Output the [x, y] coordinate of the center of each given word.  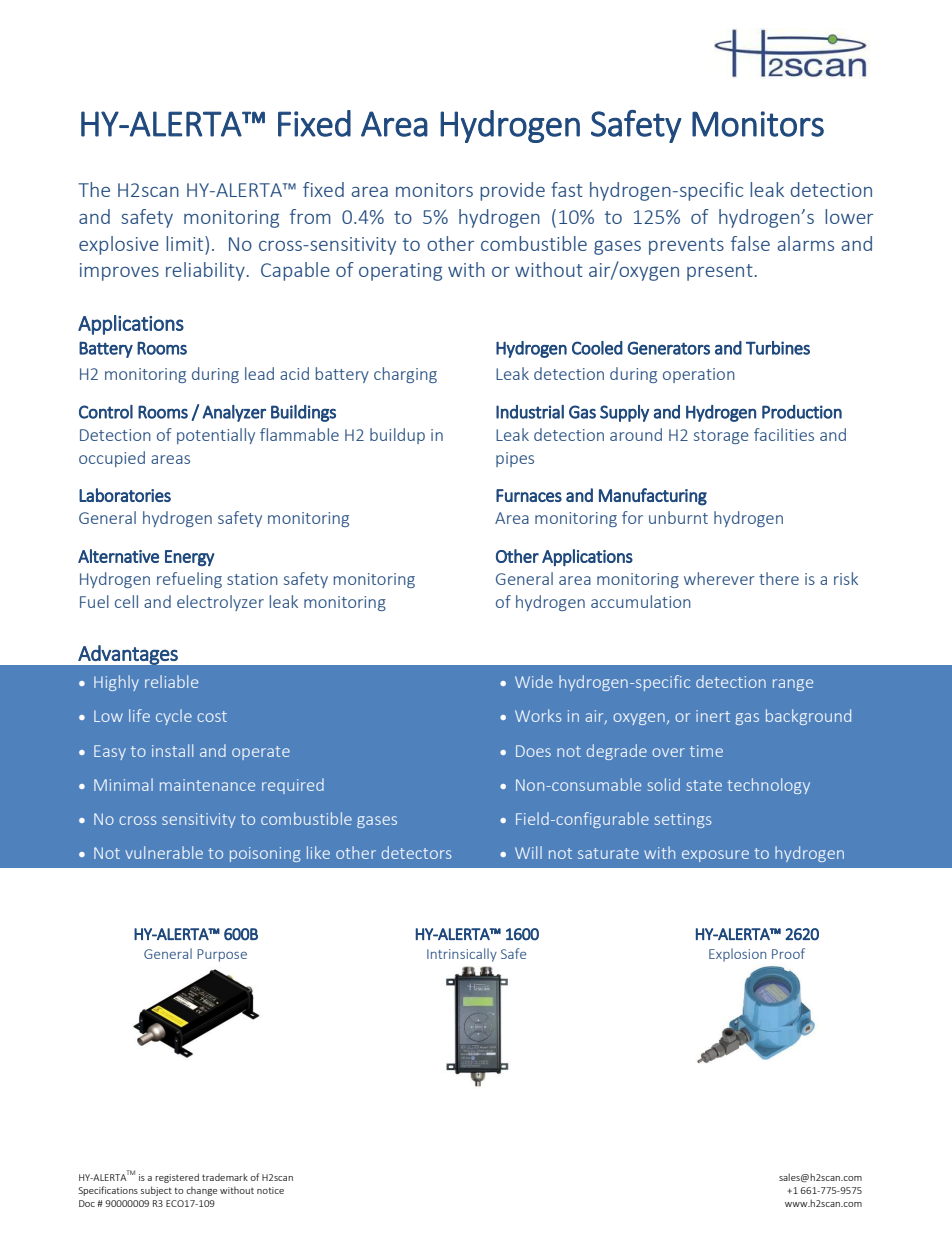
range [793, 685]
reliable [171, 681]
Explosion [737, 955]
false [750, 243]
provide [512, 191]
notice [270, 1190]
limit [186, 243]
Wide [534, 681]
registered [177, 1178]
